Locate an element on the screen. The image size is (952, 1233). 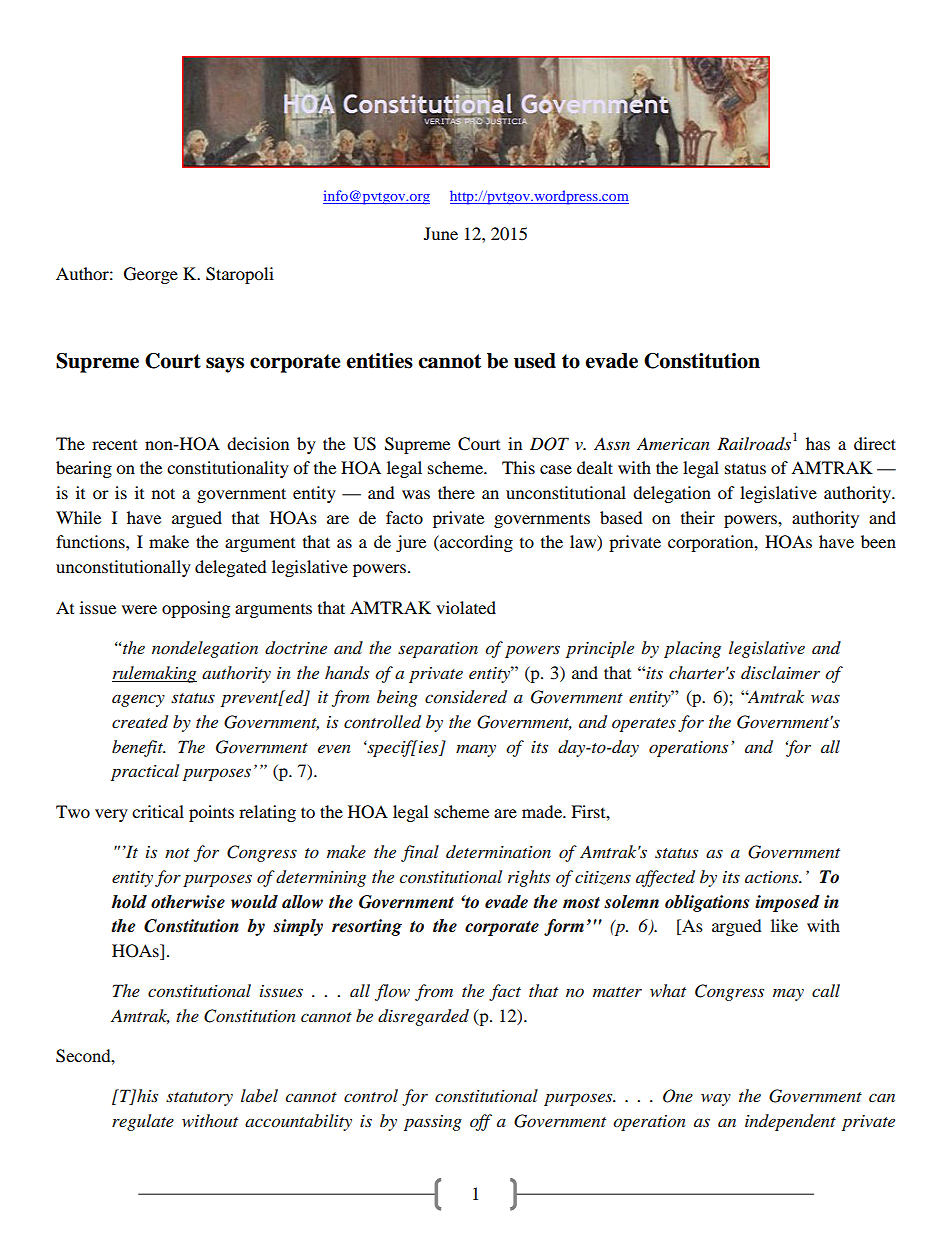
statutory is located at coordinates (199, 1099).
